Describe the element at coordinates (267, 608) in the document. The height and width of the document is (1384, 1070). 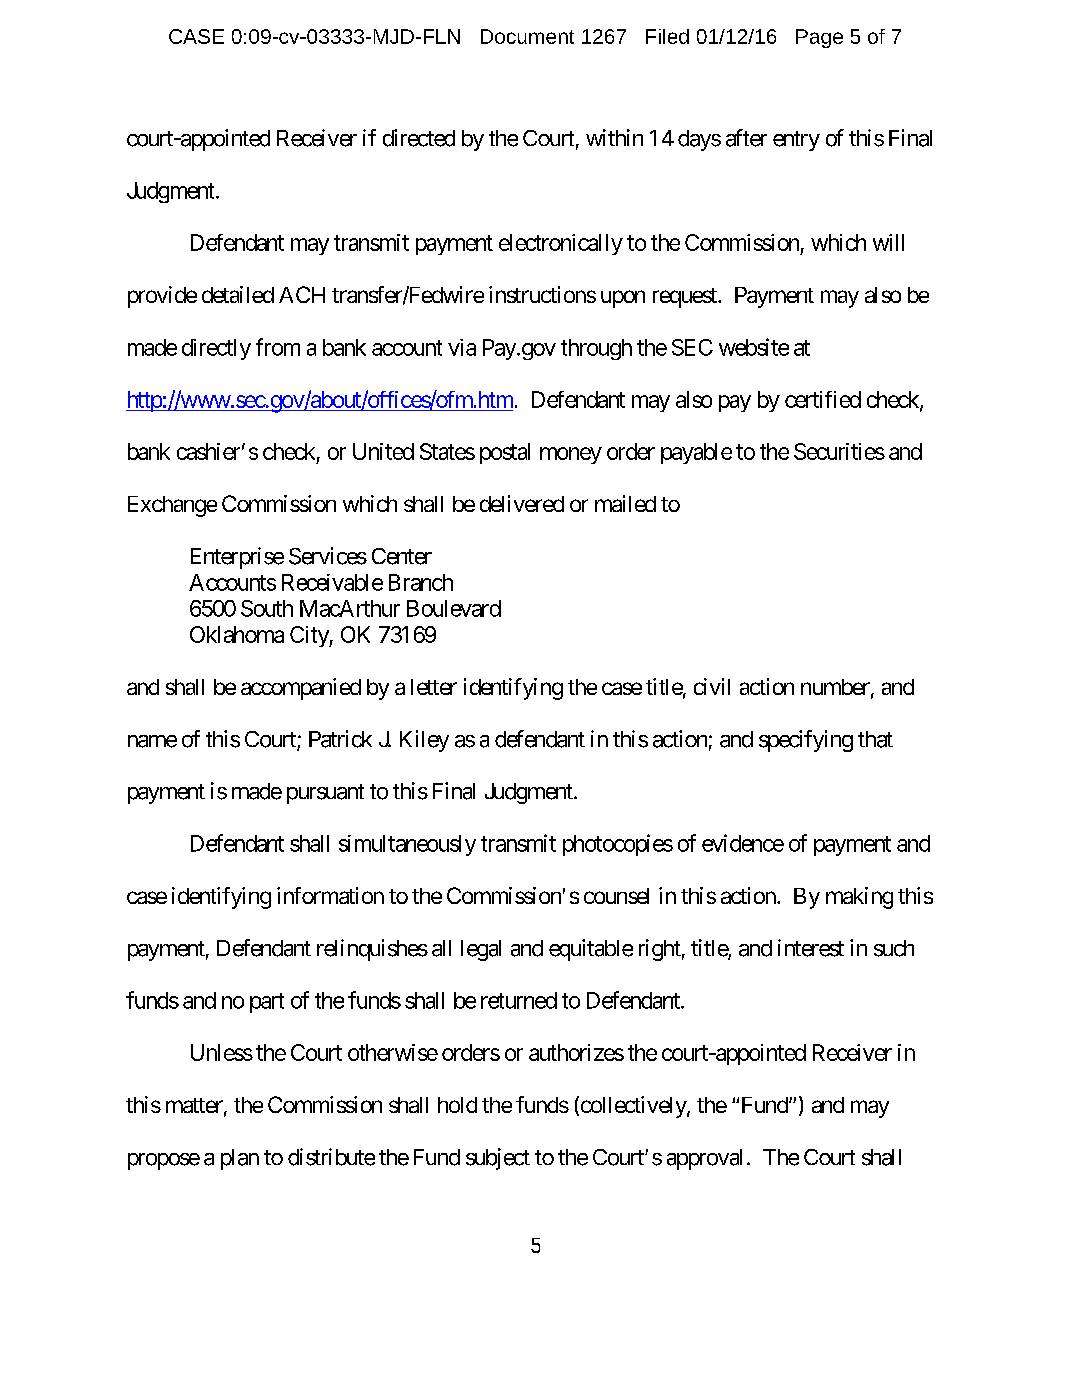
I see `South` at that location.
